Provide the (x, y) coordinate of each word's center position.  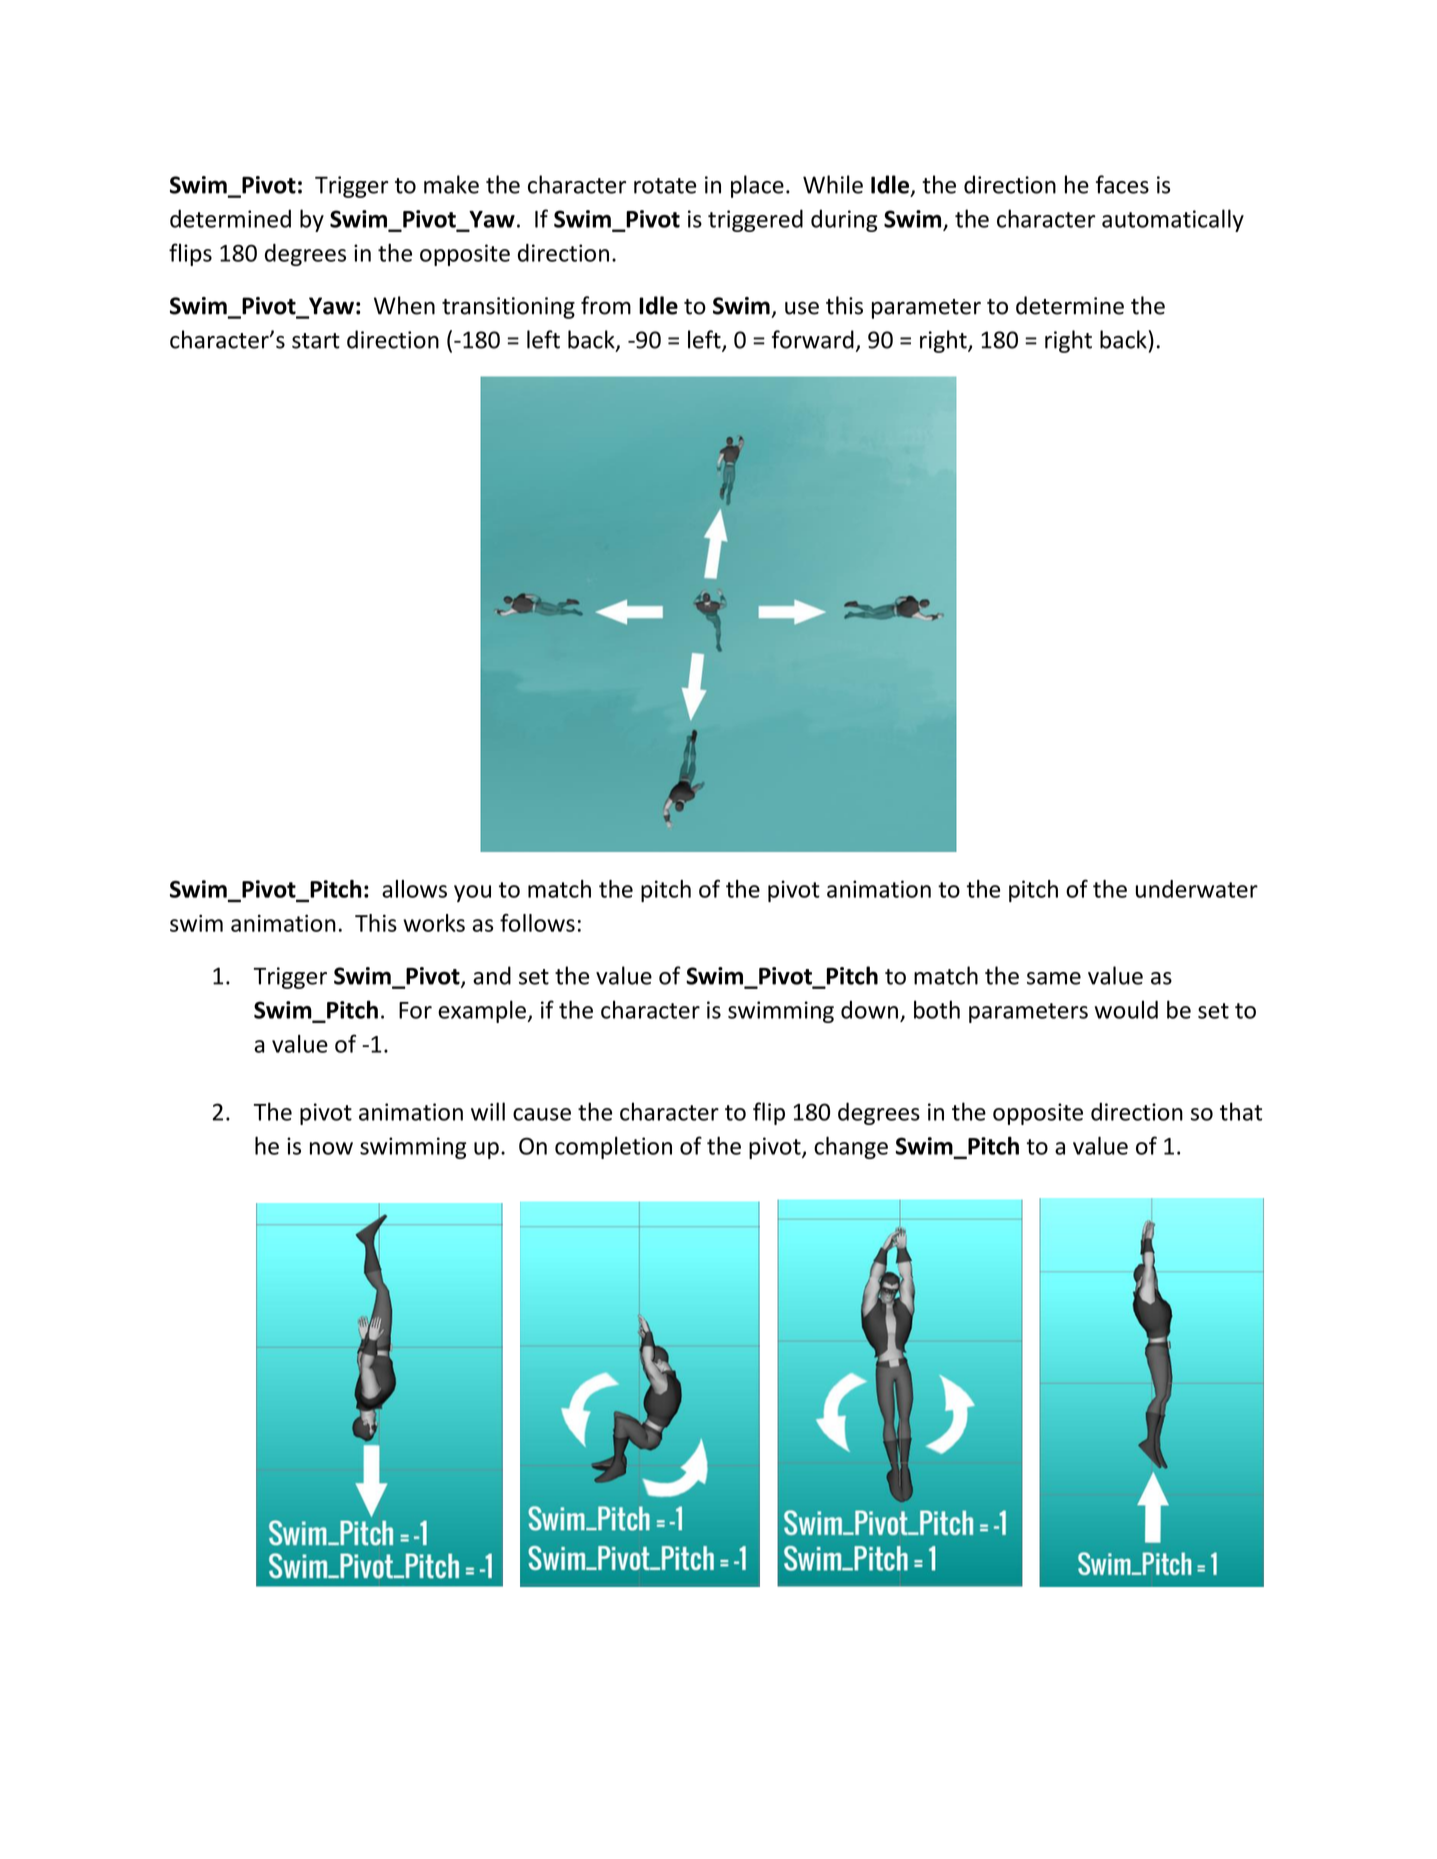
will (488, 1111)
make (451, 184)
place (757, 186)
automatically (1173, 220)
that (1241, 1111)
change (851, 1147)
